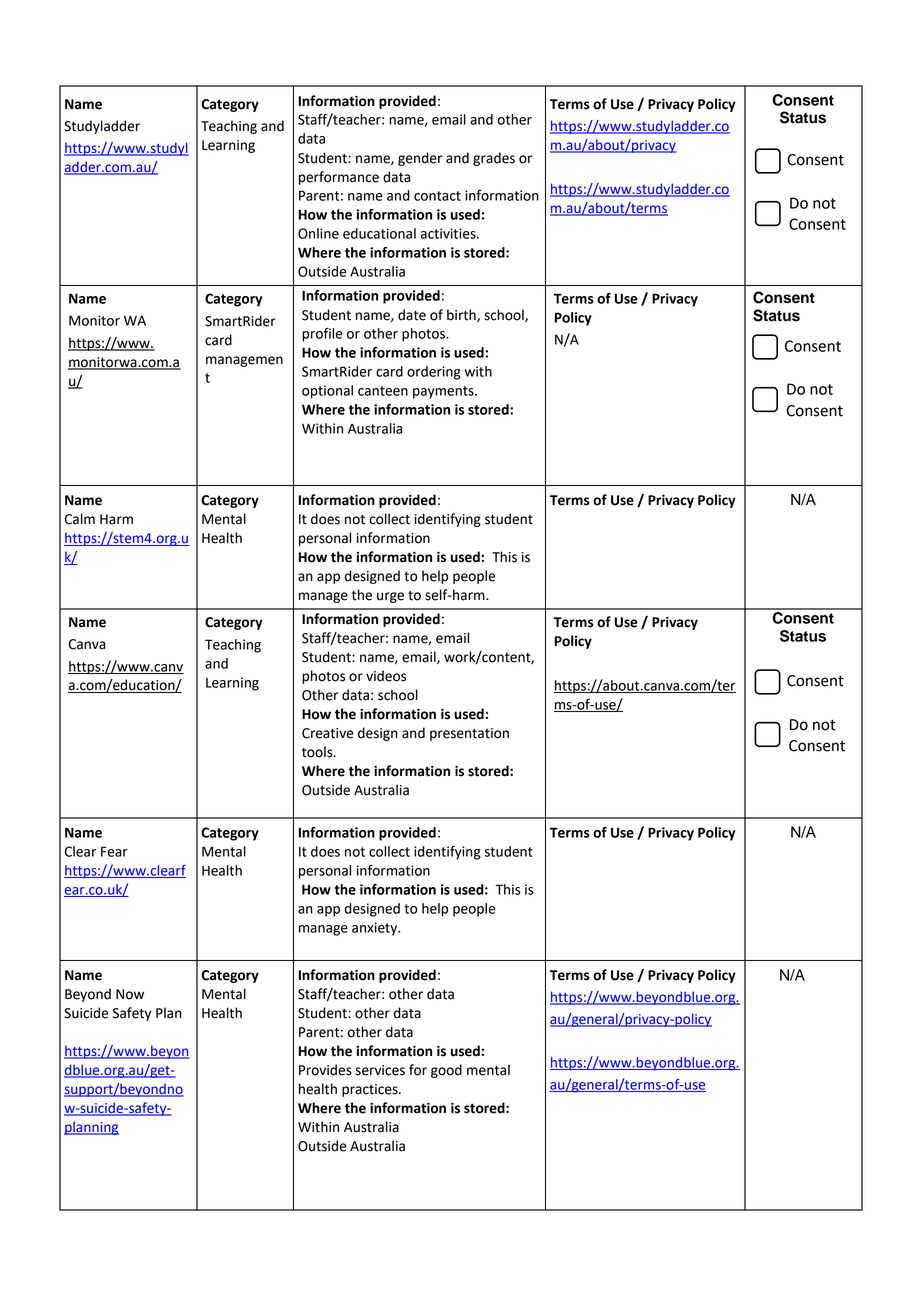 The image size is (924, 1308). I want to click on contact, so click(437, 196).
